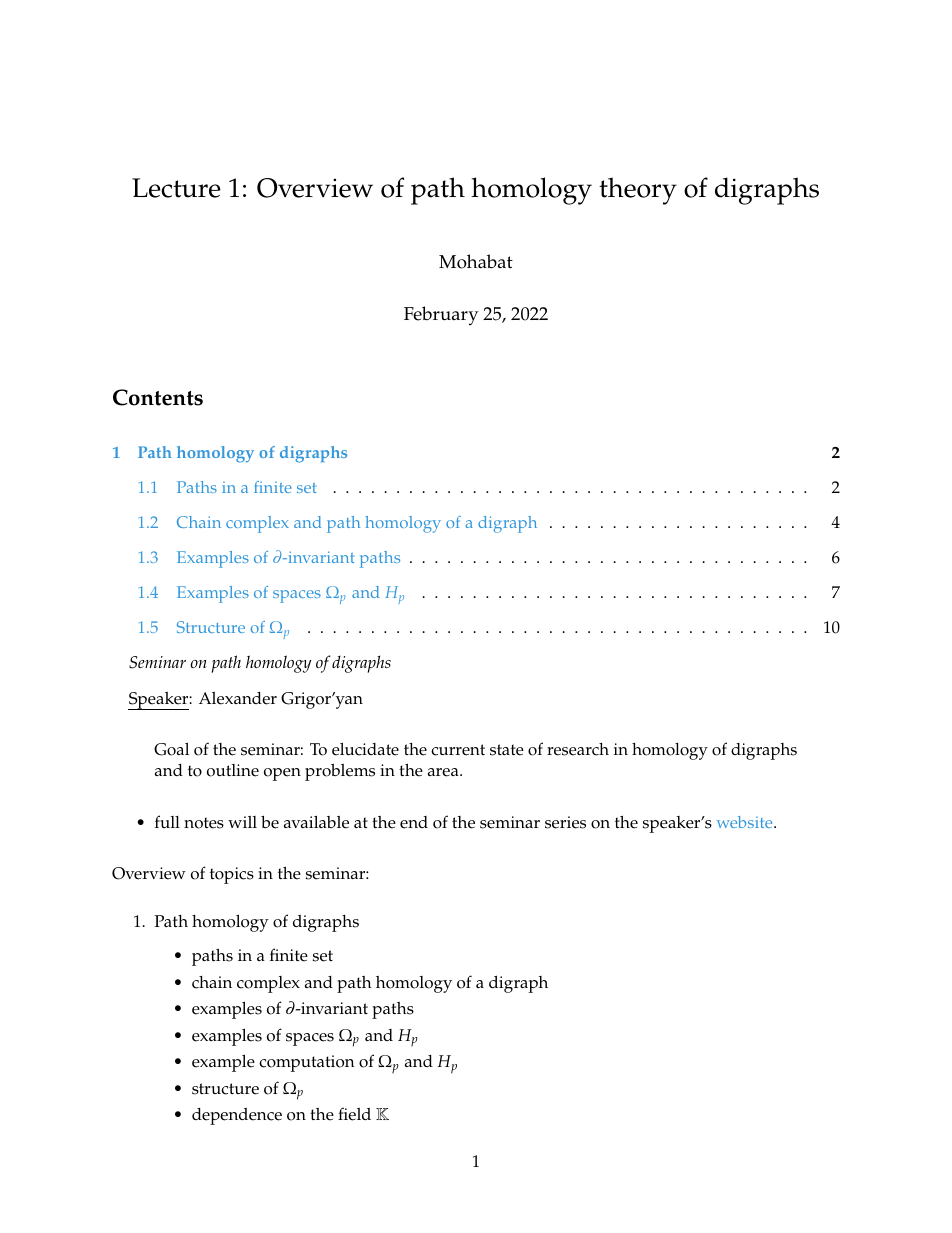 Image resolution: width=952 pixels, height=1233 pixels. Describe the element at coordinates (638, 191) in the page. I see `theory` at that location.
